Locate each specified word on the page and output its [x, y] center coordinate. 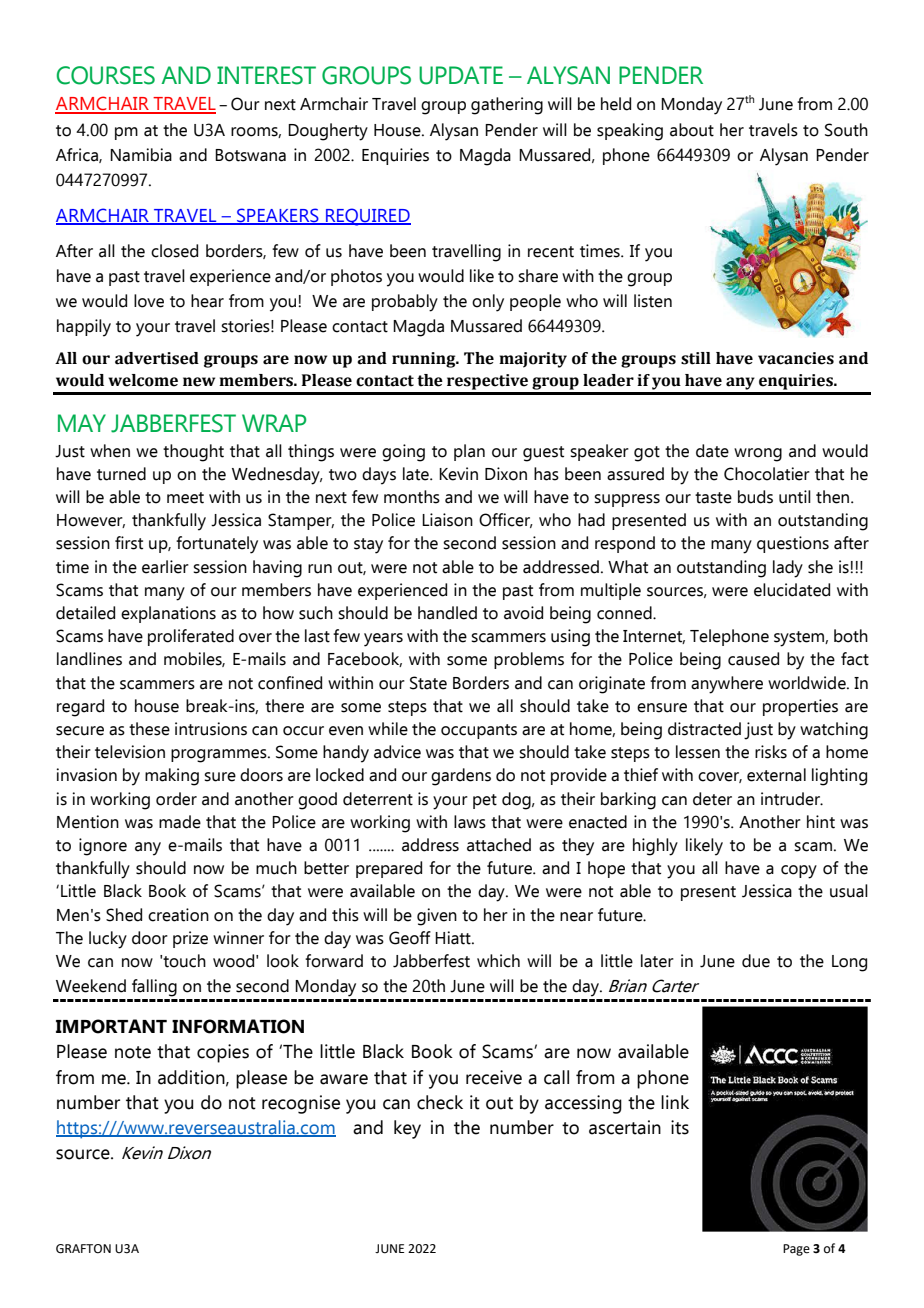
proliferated [191, 637]
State [428, 683]
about [692, 130]
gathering [507, 106]
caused [753, 659]
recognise [301, 1104]
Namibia [141, 155]
